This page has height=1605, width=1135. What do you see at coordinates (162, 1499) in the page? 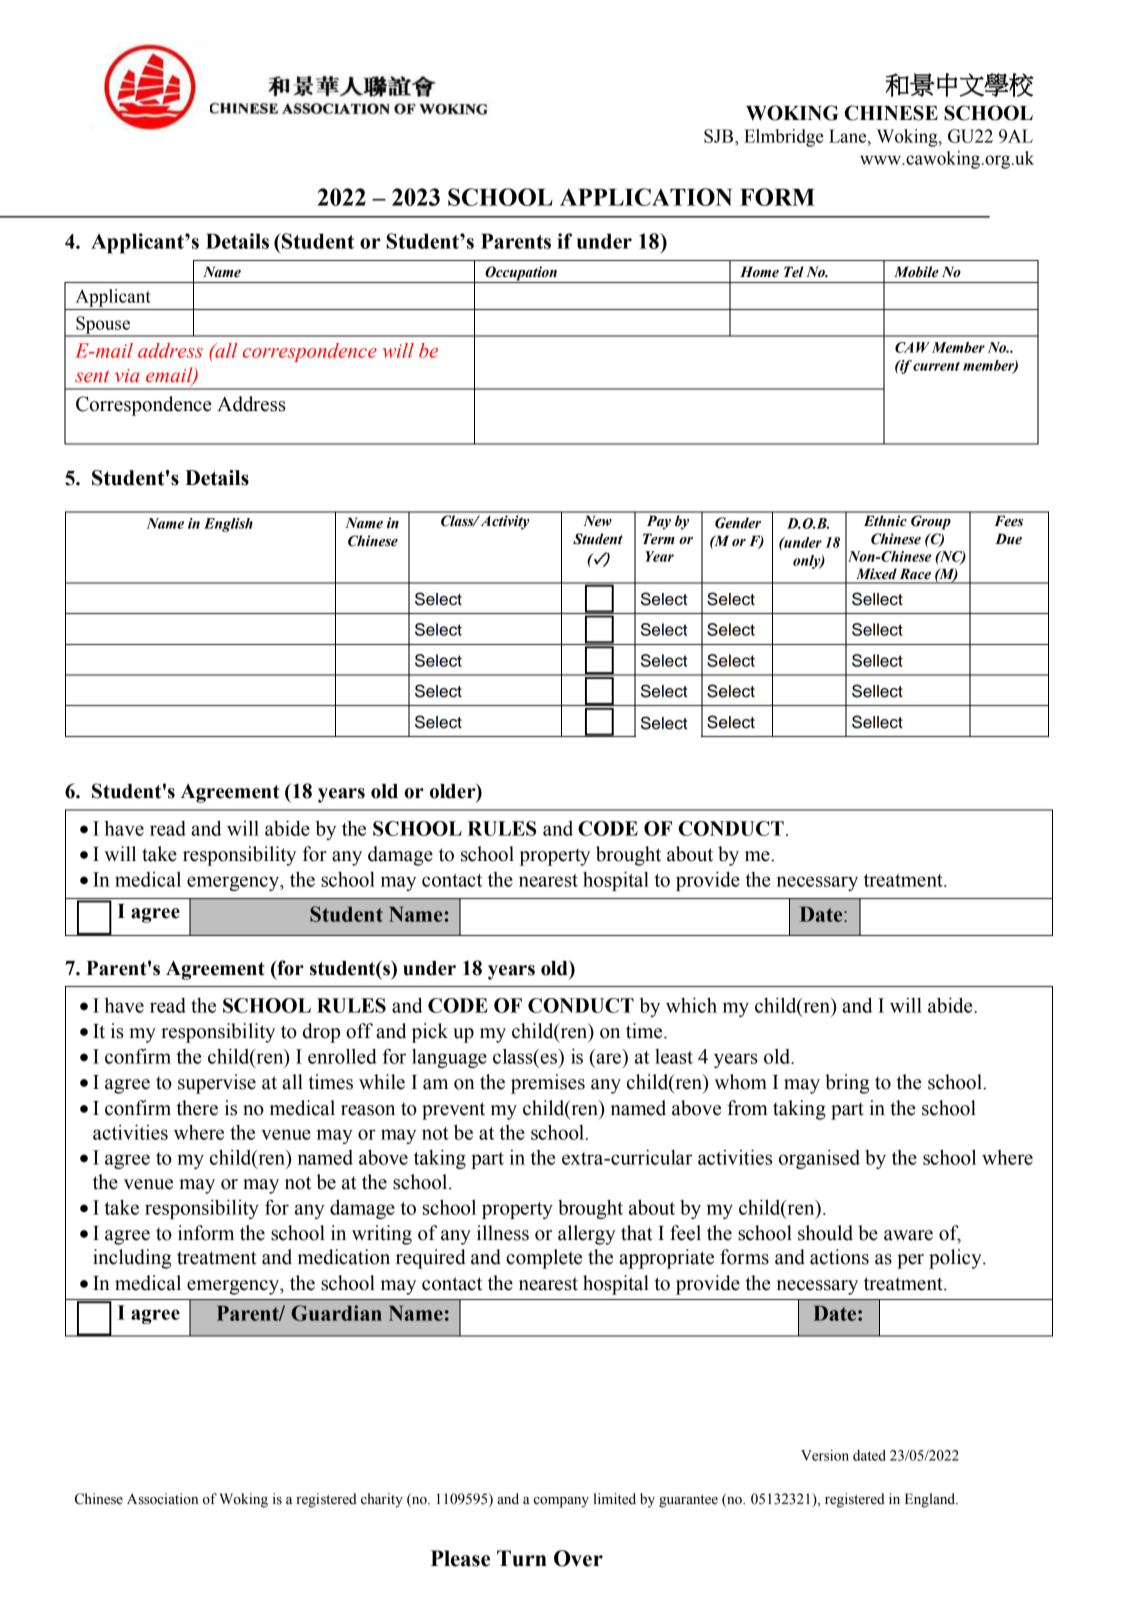
I see `Association` at bounding box center [162, 1499].
